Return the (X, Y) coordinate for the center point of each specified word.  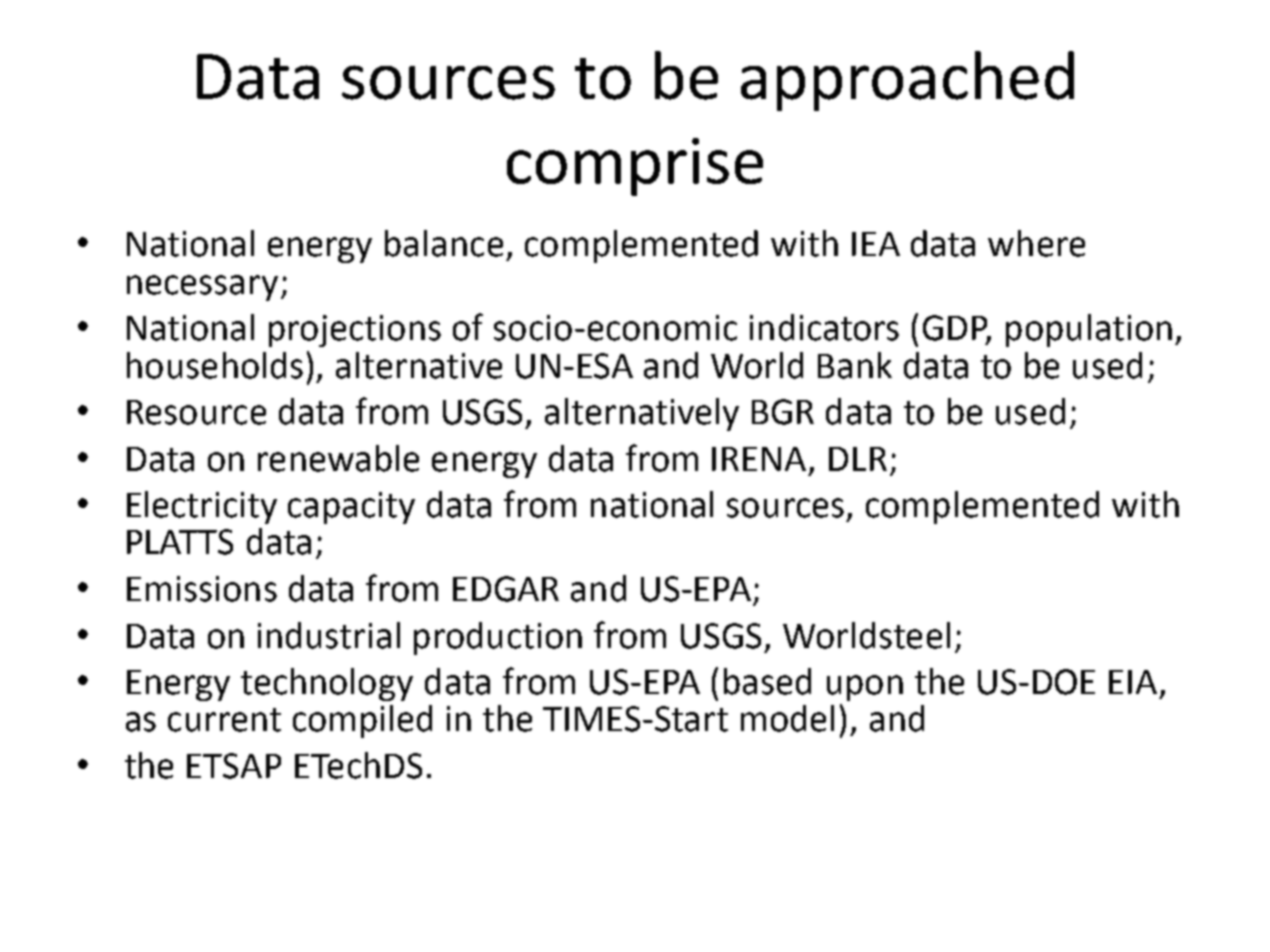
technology (327, 684)
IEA (876, 244)
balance (444, 243)
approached (907, 81)
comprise (635, 167)
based (767, 681)
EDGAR (506, 589)
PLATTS (180, 542)
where (1036, 243)
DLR (858, 459)
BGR (783, 412)
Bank (855, 365)
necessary (202, 288)
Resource (196, 412)
